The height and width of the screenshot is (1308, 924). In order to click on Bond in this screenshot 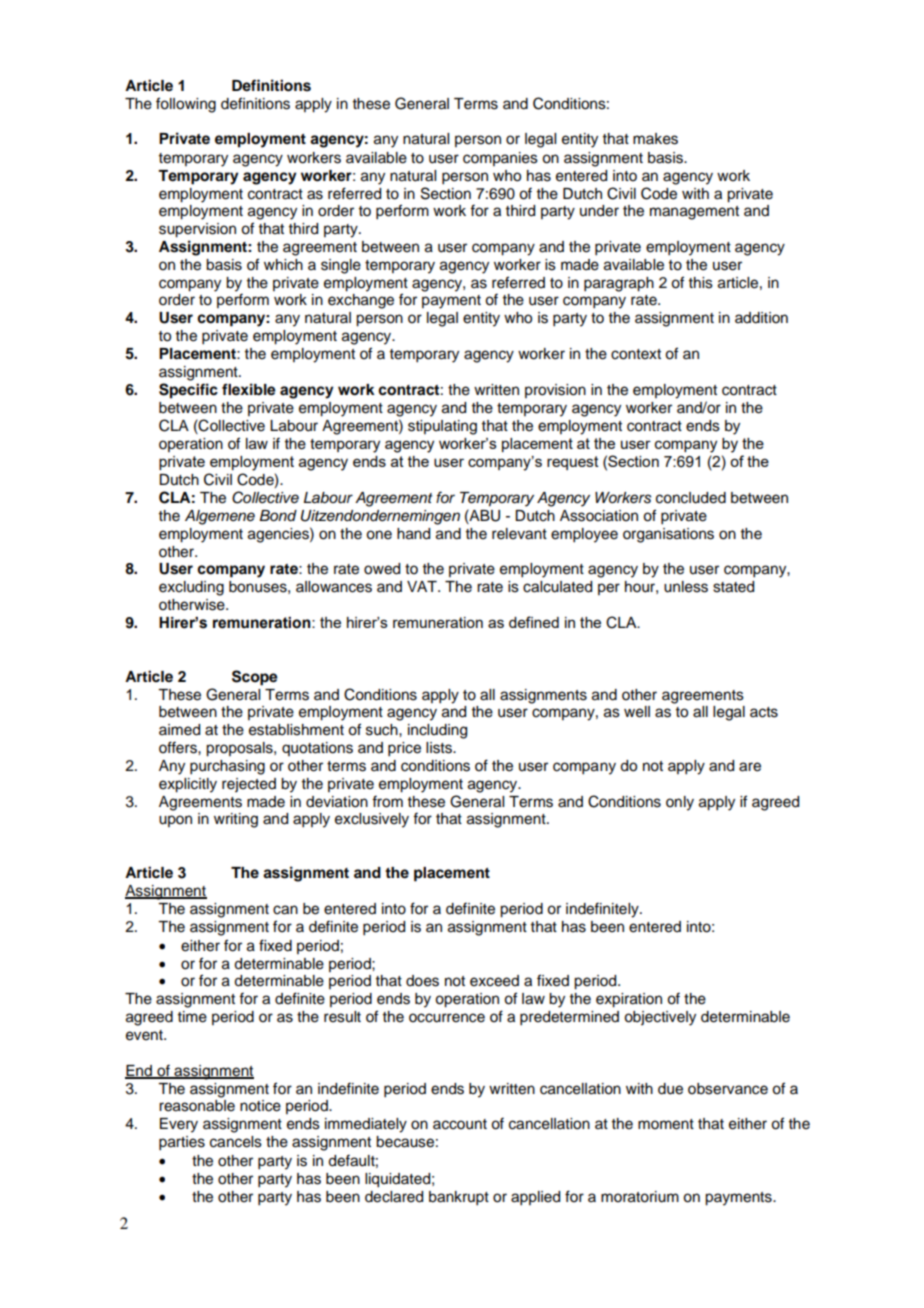, I will do `click(278, 516)`.
